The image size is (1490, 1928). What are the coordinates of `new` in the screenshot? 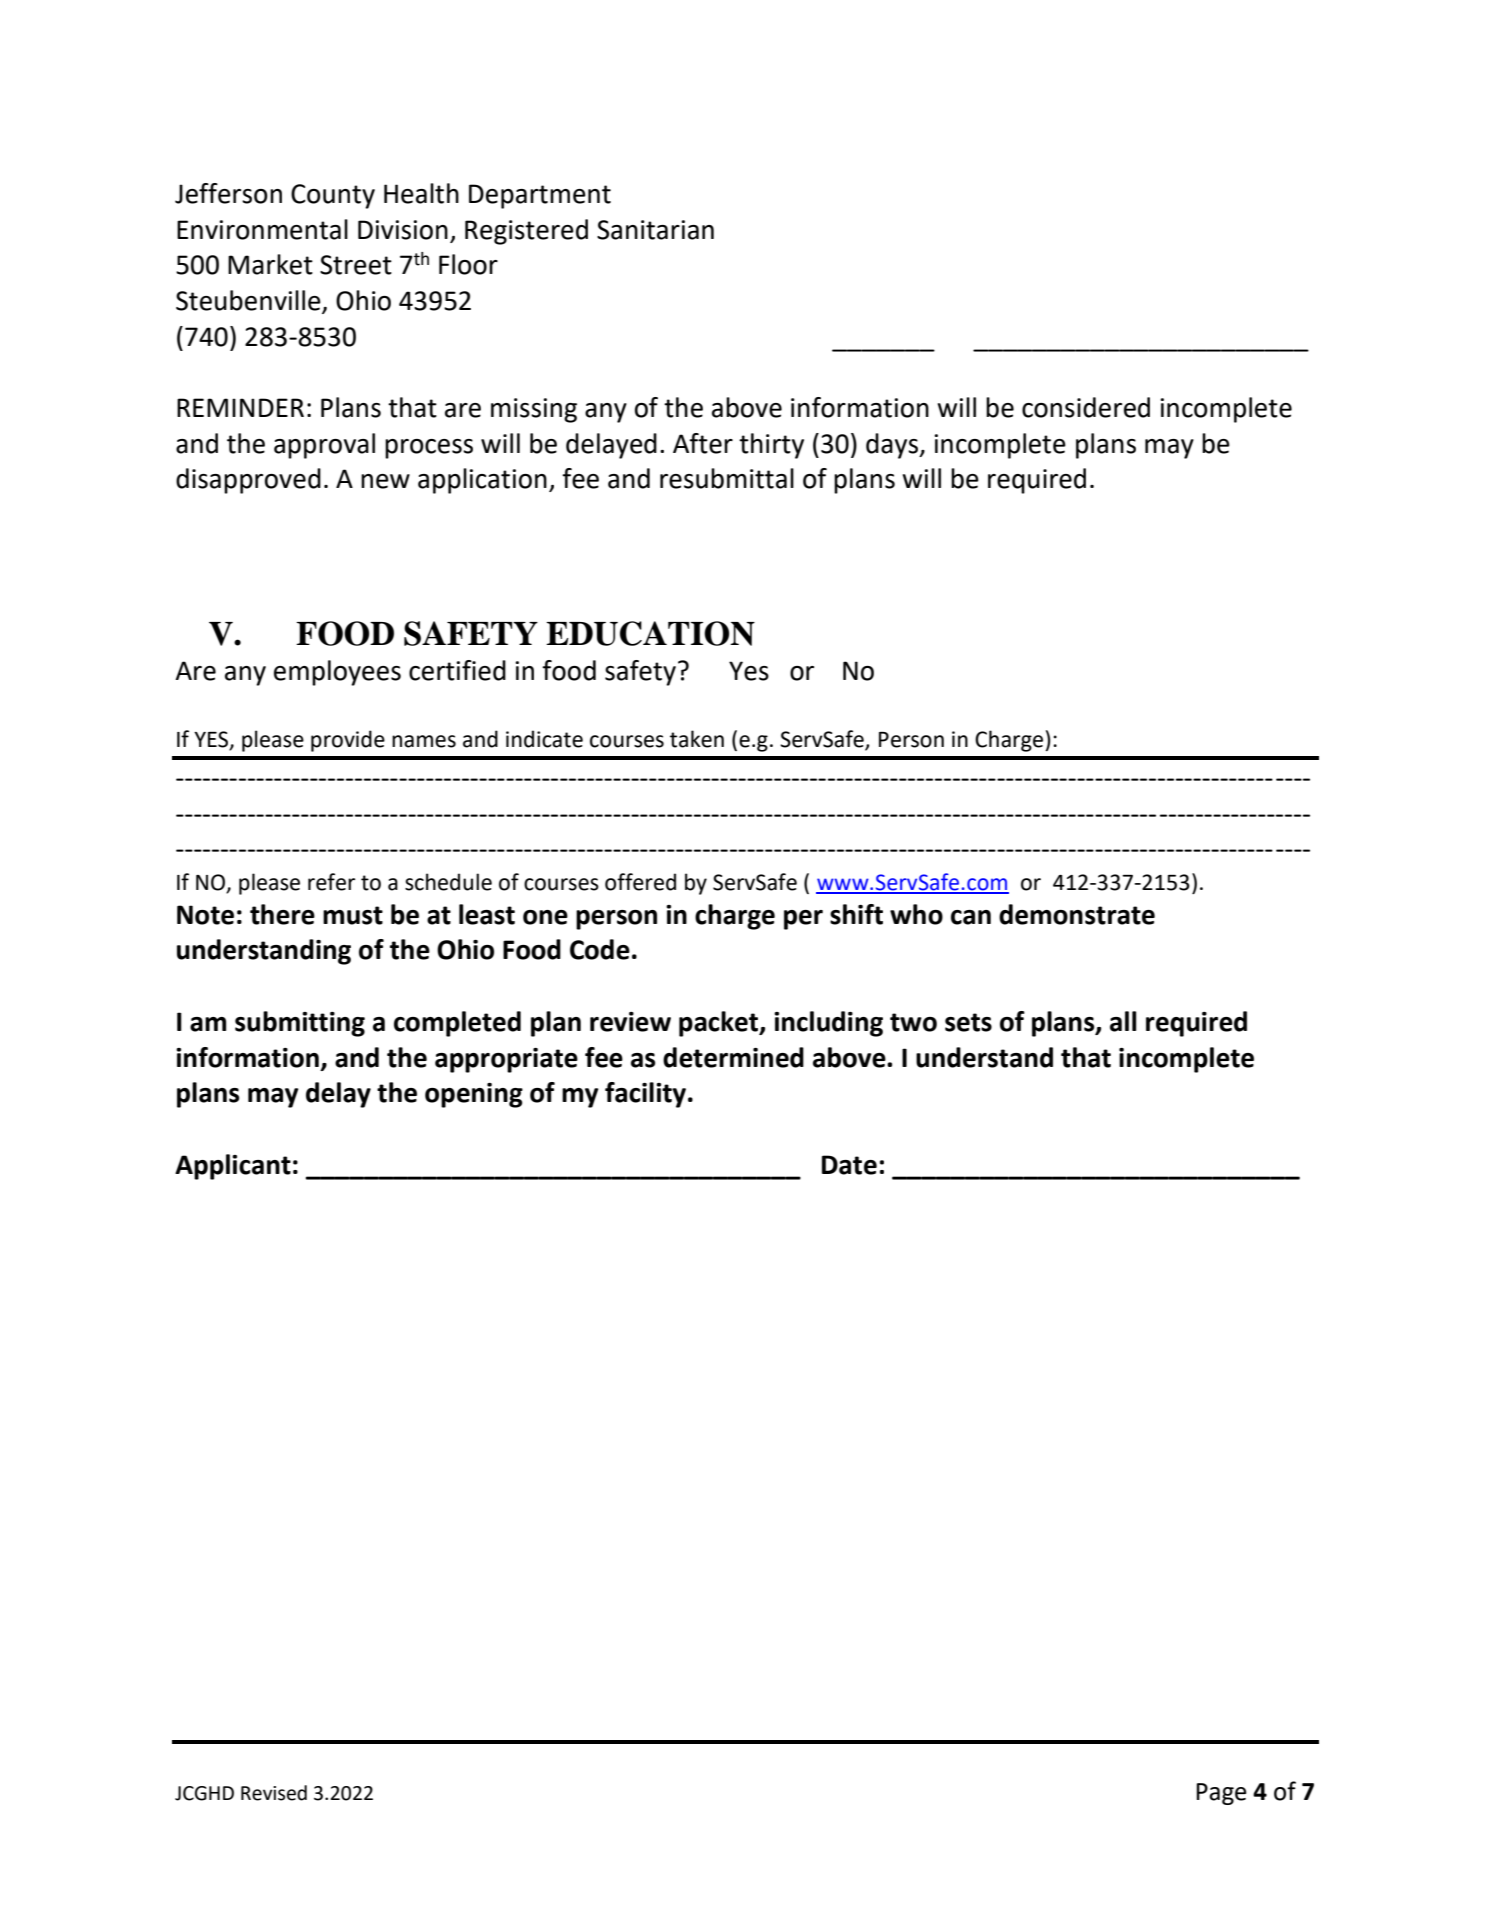 It's located at (385, 481).
